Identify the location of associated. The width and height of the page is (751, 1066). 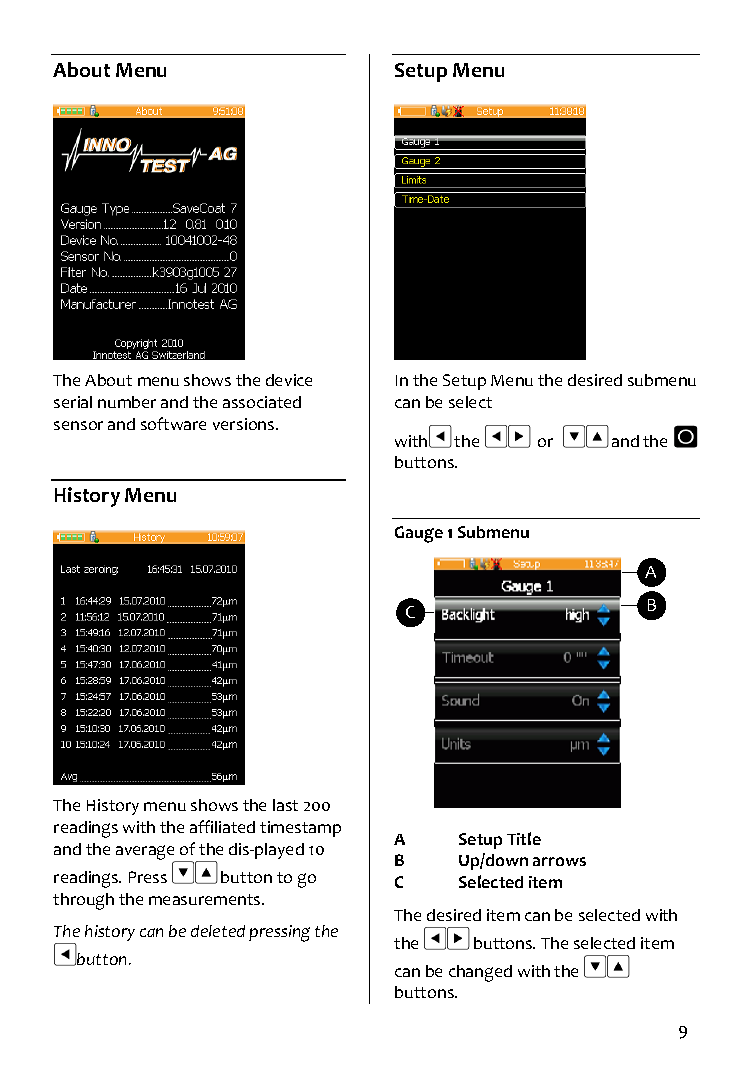
(262, 402).
